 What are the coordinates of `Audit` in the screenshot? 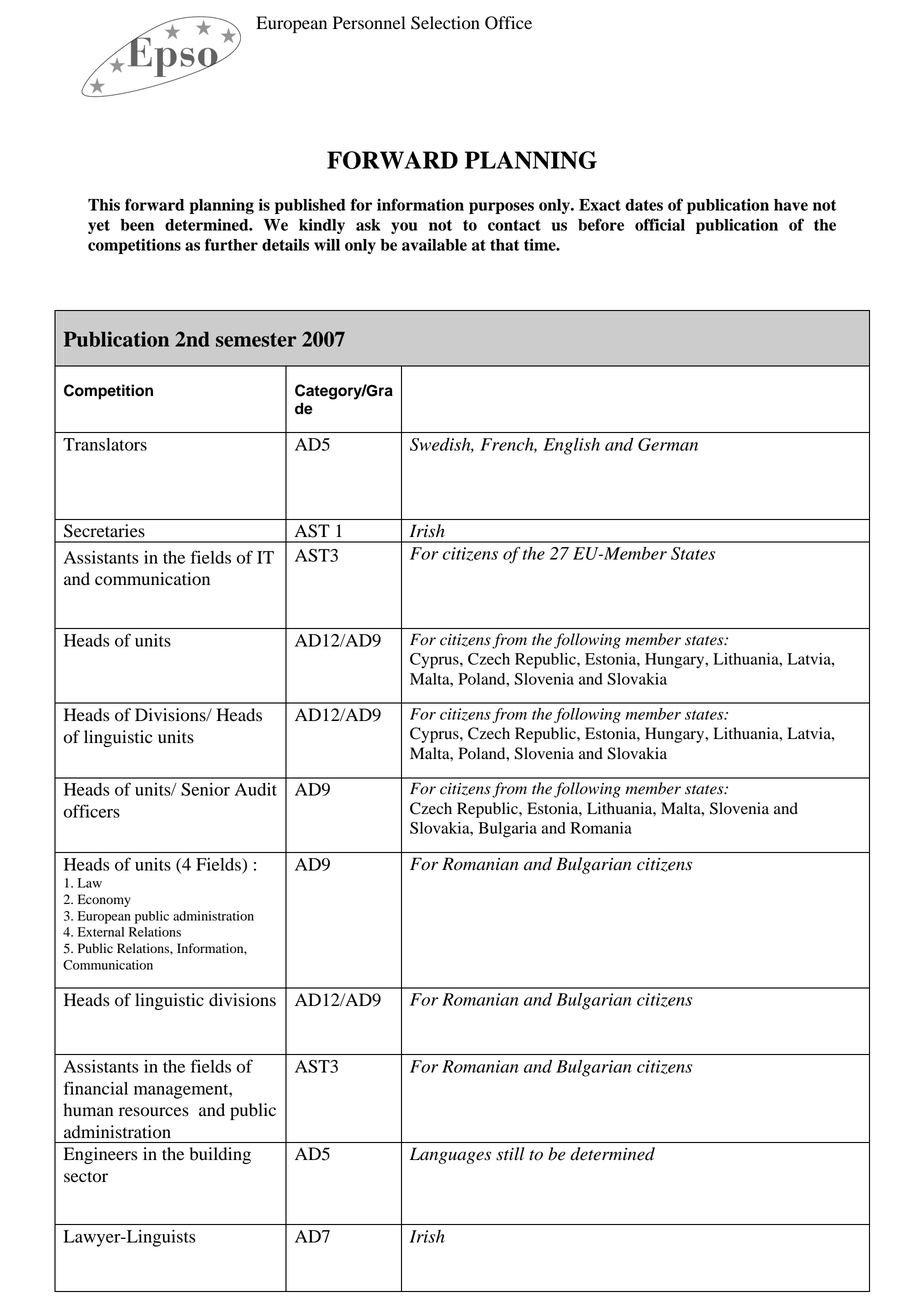 It's located at (256, 789).
